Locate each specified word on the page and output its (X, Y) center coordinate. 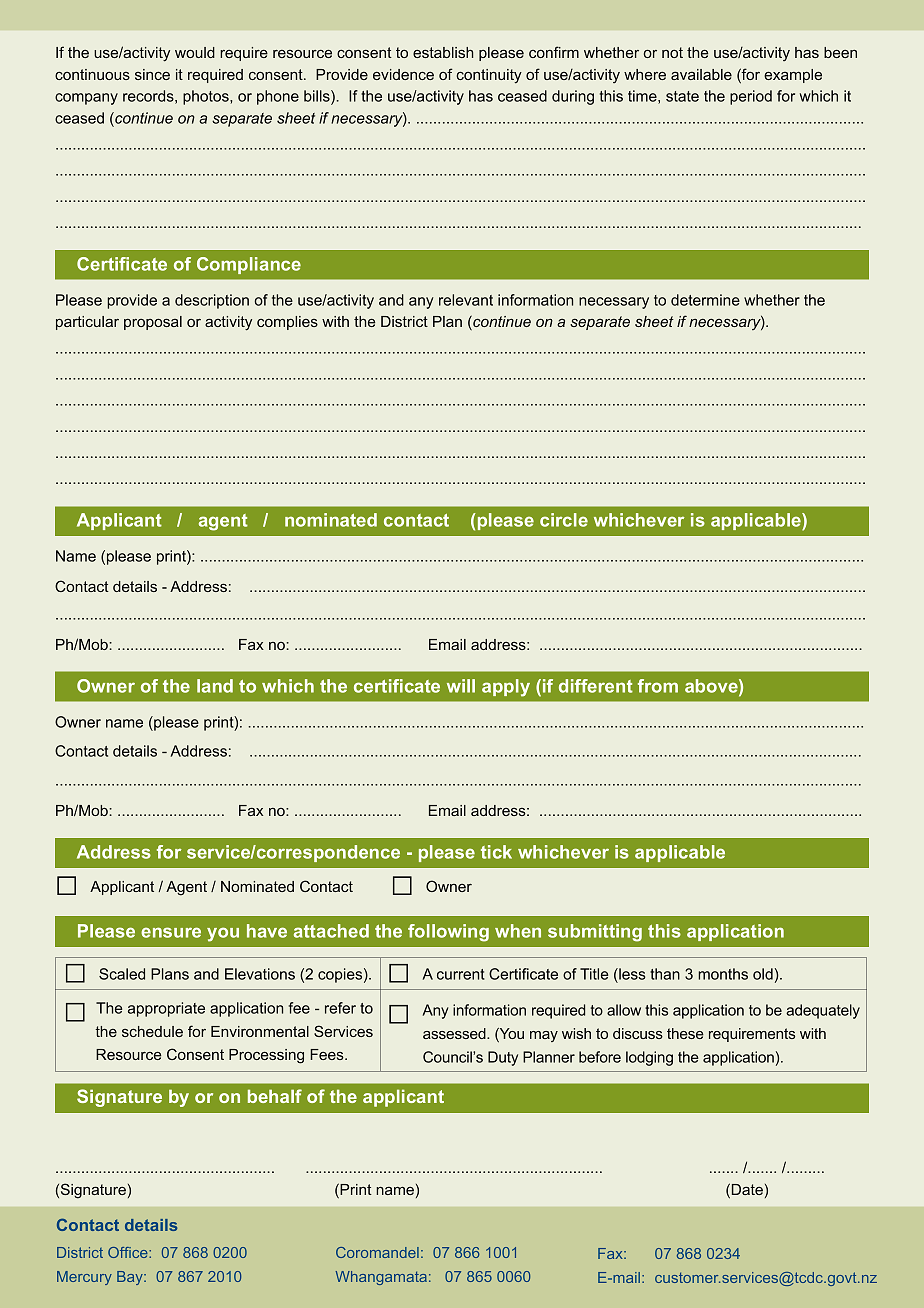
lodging (649, 1058)
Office (129, 1252)
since (152, 74)
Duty (503, 1058)
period (751, 97)
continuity (489, 76)
